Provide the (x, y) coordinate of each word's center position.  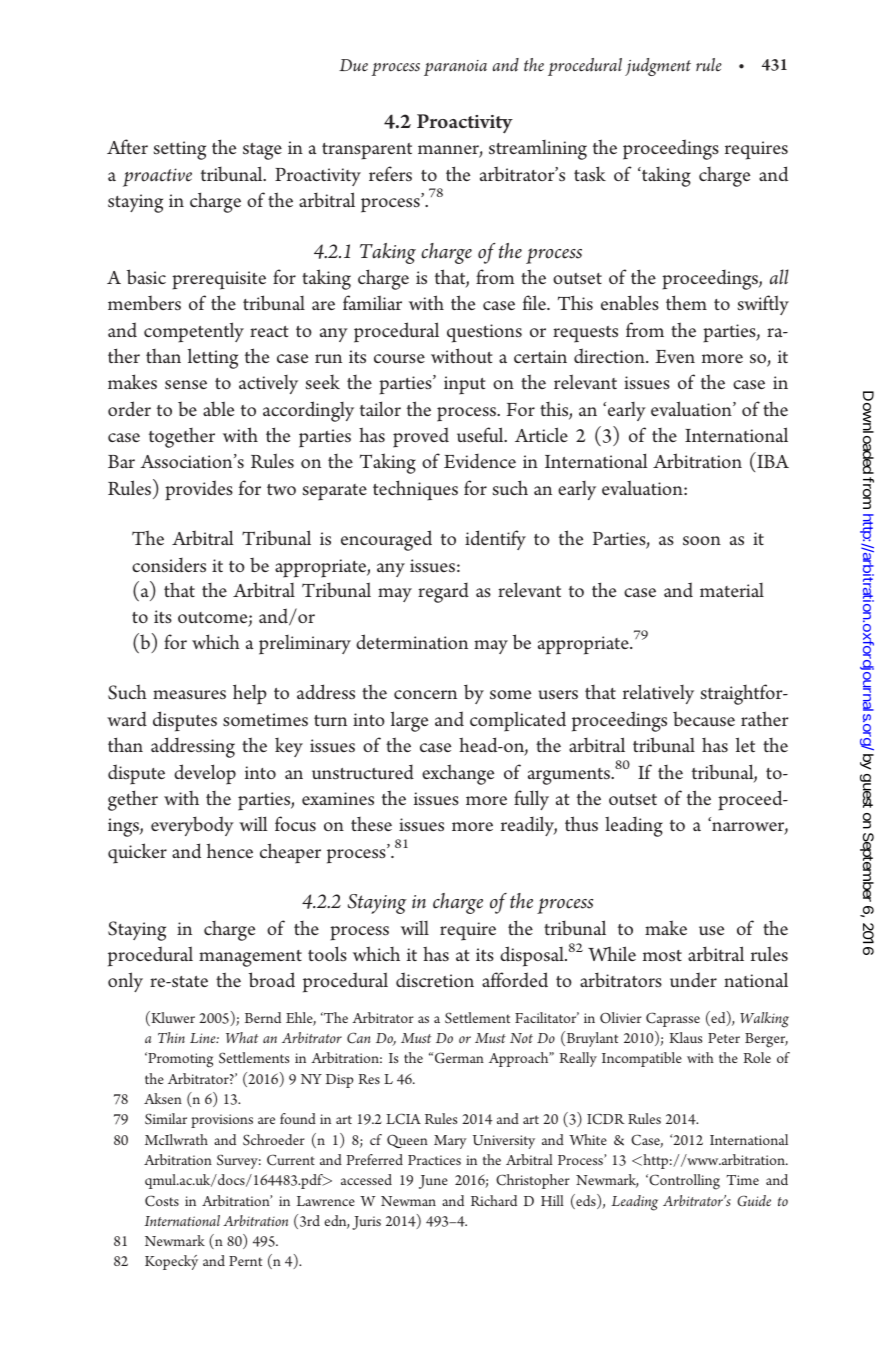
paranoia (455, 68)
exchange (458, 774)
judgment (658, 67)
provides (199, 490)
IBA (773, 461)
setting (180, 150)
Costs (162, 1201)
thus (581, 824)
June (433, 1182)
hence (230, 850)
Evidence (480, 461)
